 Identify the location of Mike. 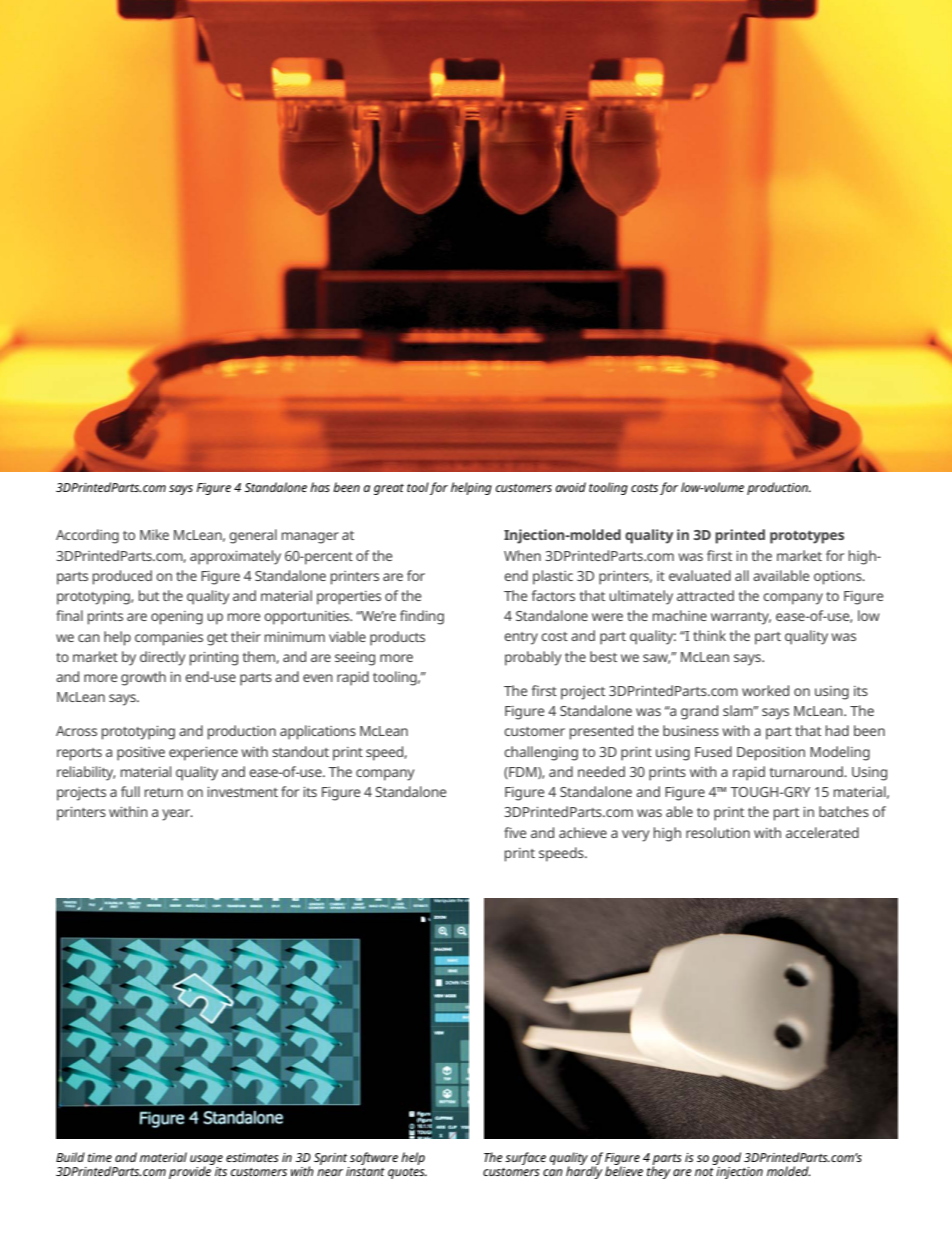
(154, 534).
